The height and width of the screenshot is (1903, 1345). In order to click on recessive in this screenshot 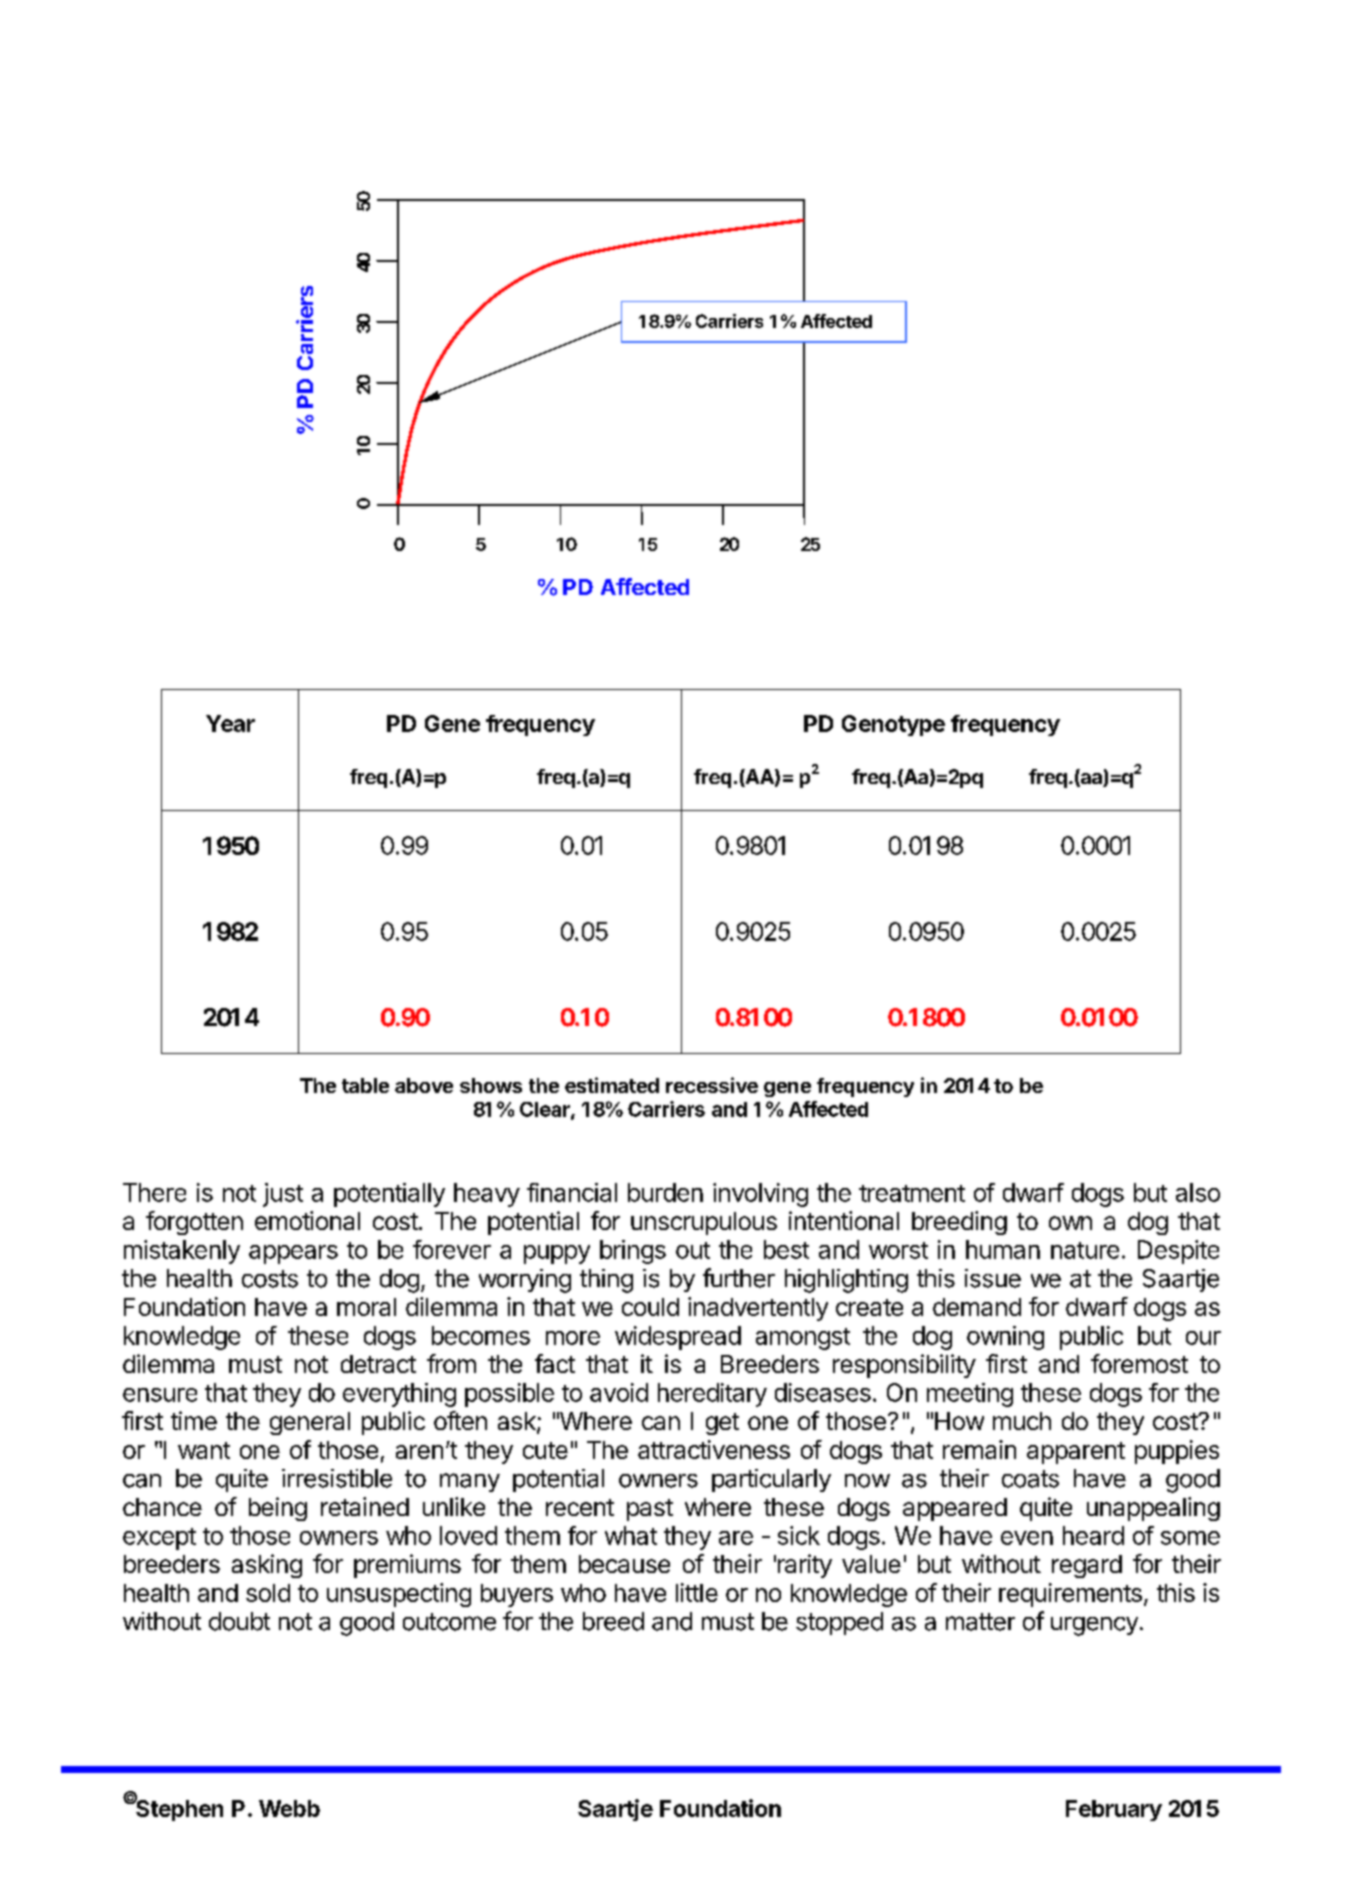, I will do `click(712, 1085)`.
